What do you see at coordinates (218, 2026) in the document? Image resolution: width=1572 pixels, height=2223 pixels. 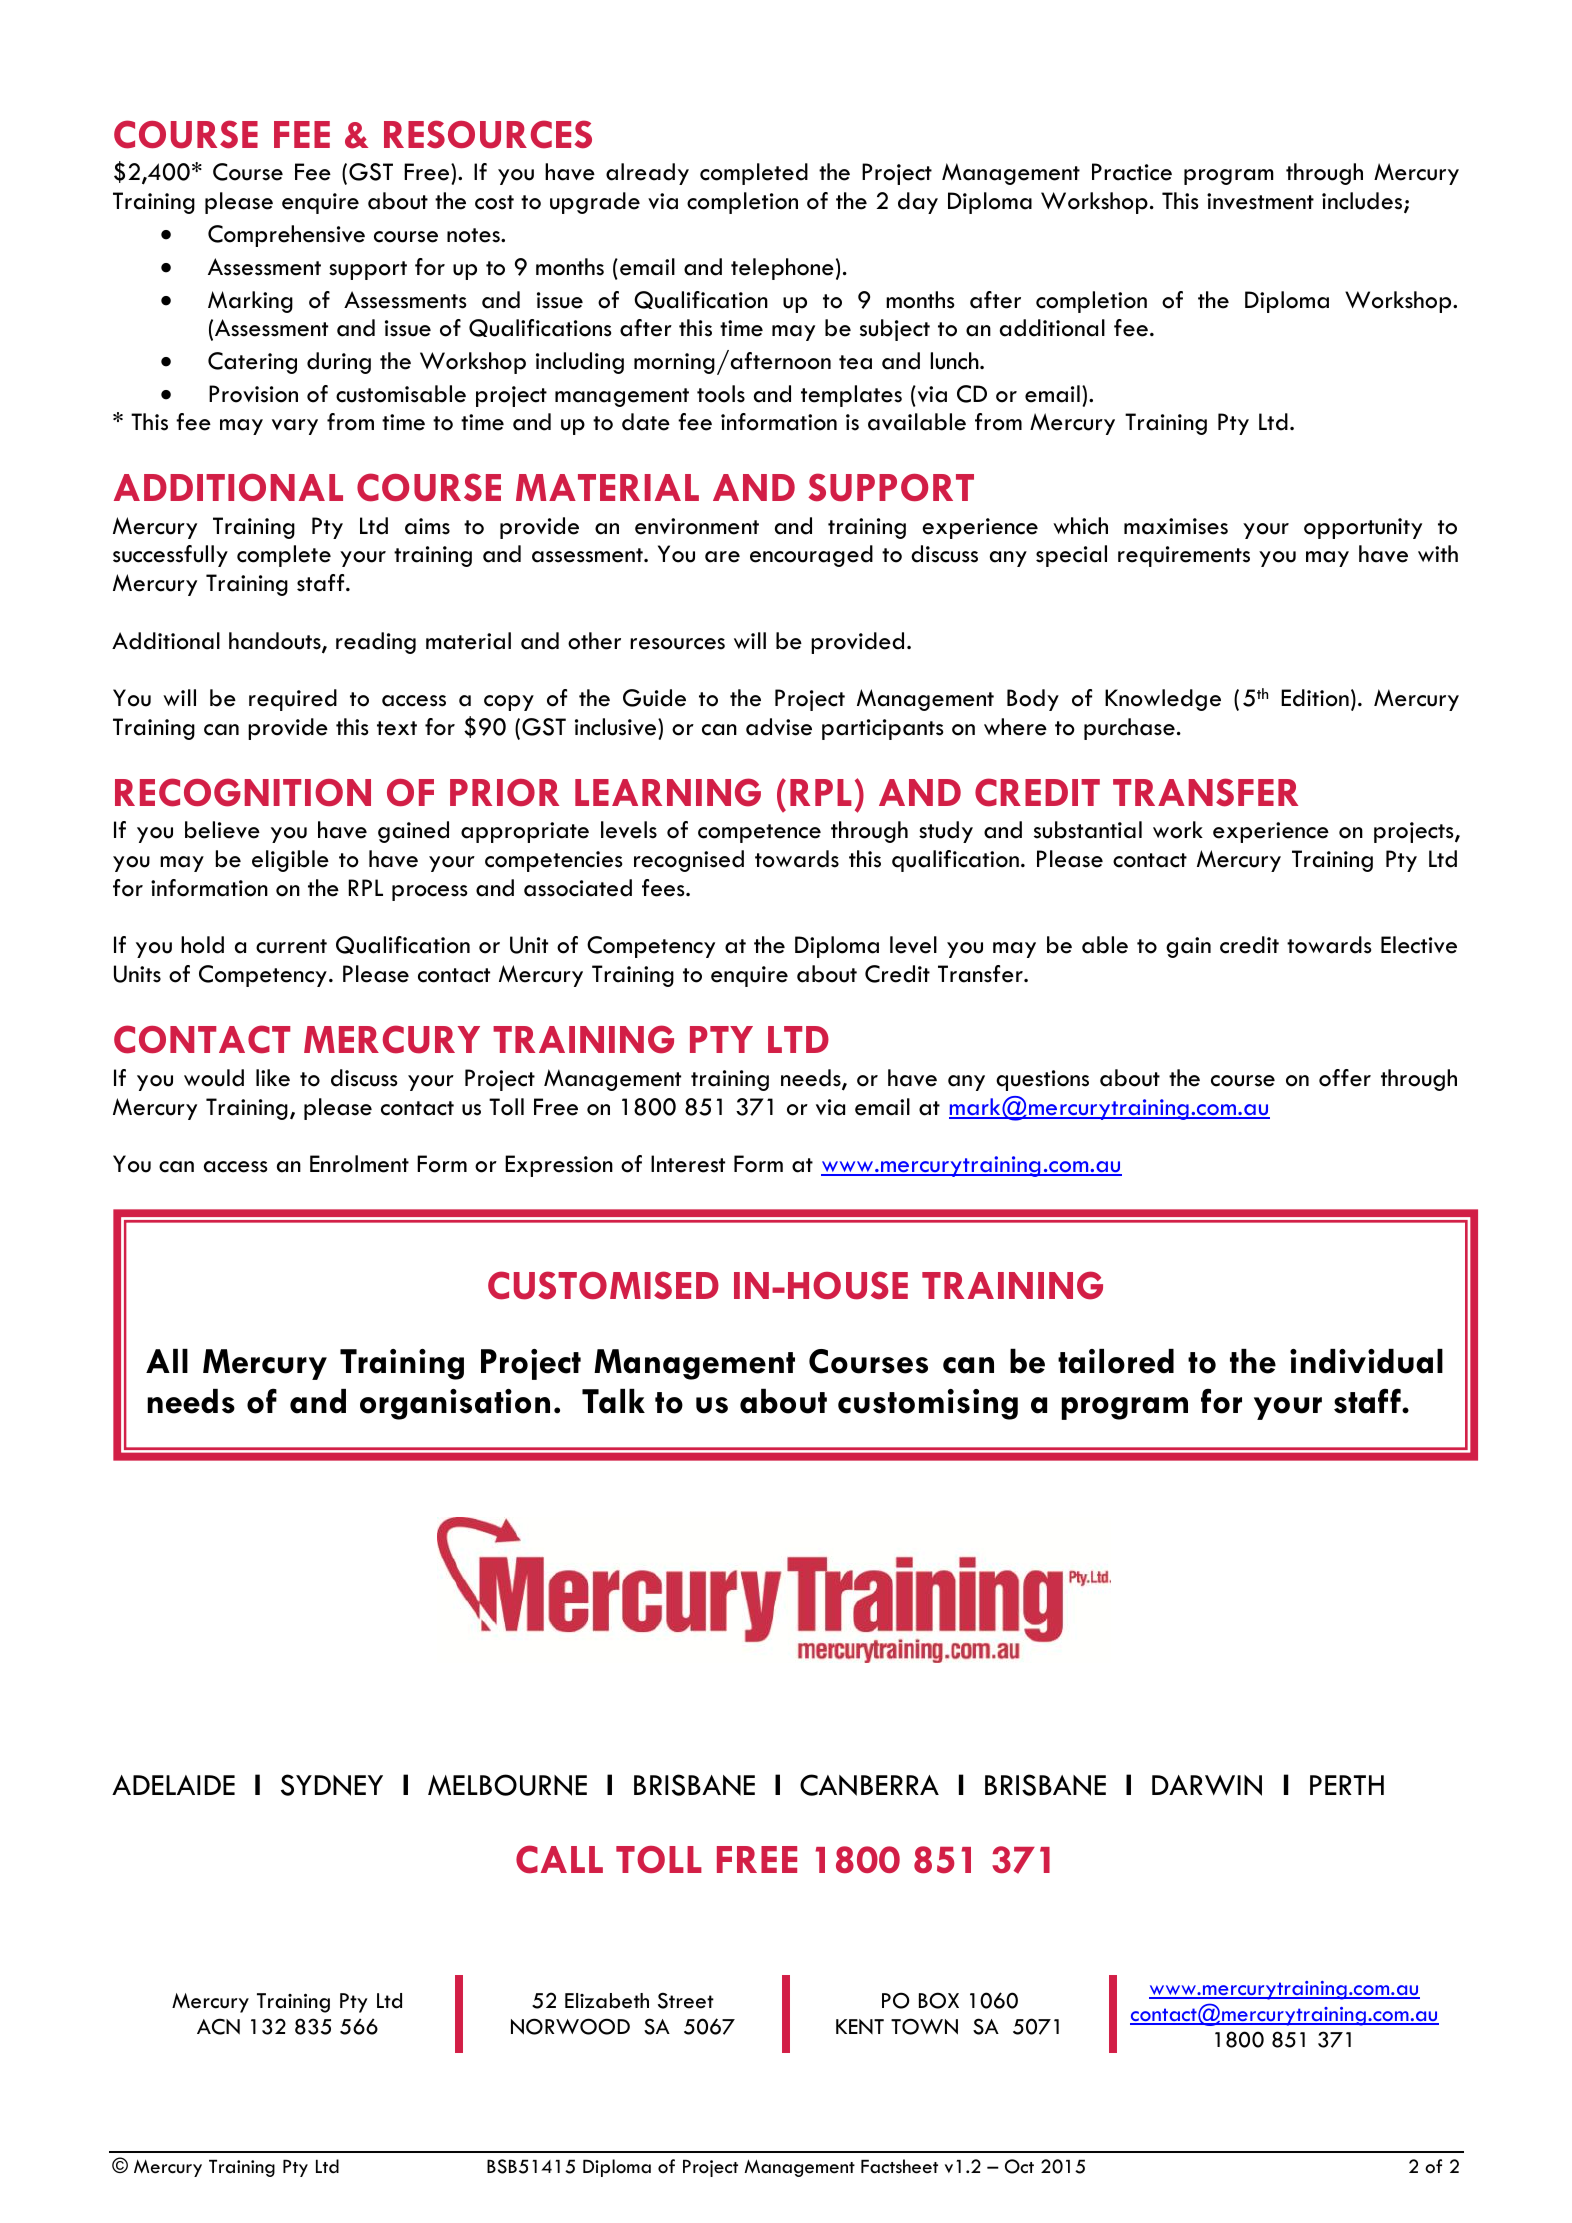 I see `ACN` at bounding box center [218, 2026].
